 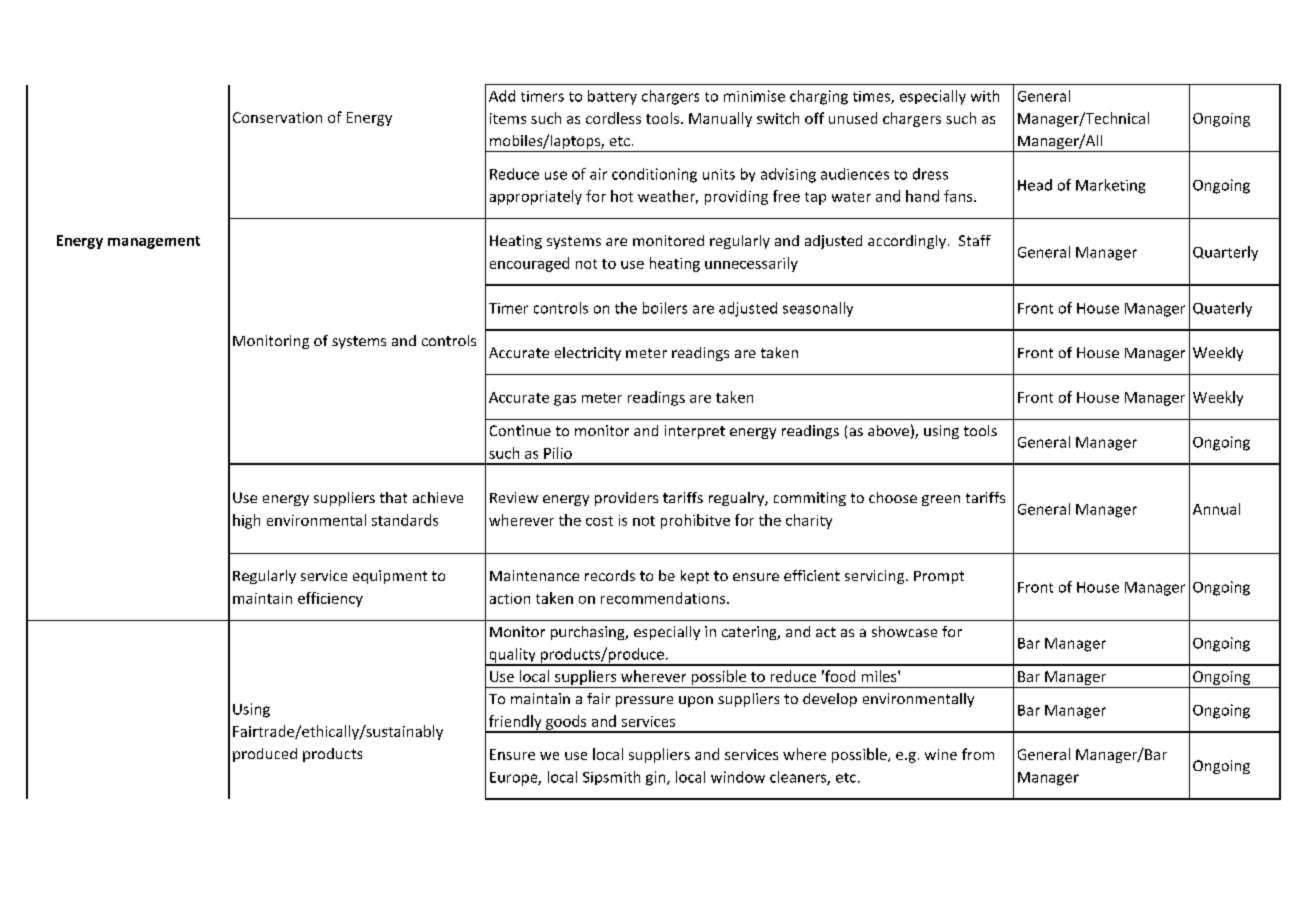 What do you see at coordinates (888, 430) in the document?
I see `above` at bounding box center [888, 430].
